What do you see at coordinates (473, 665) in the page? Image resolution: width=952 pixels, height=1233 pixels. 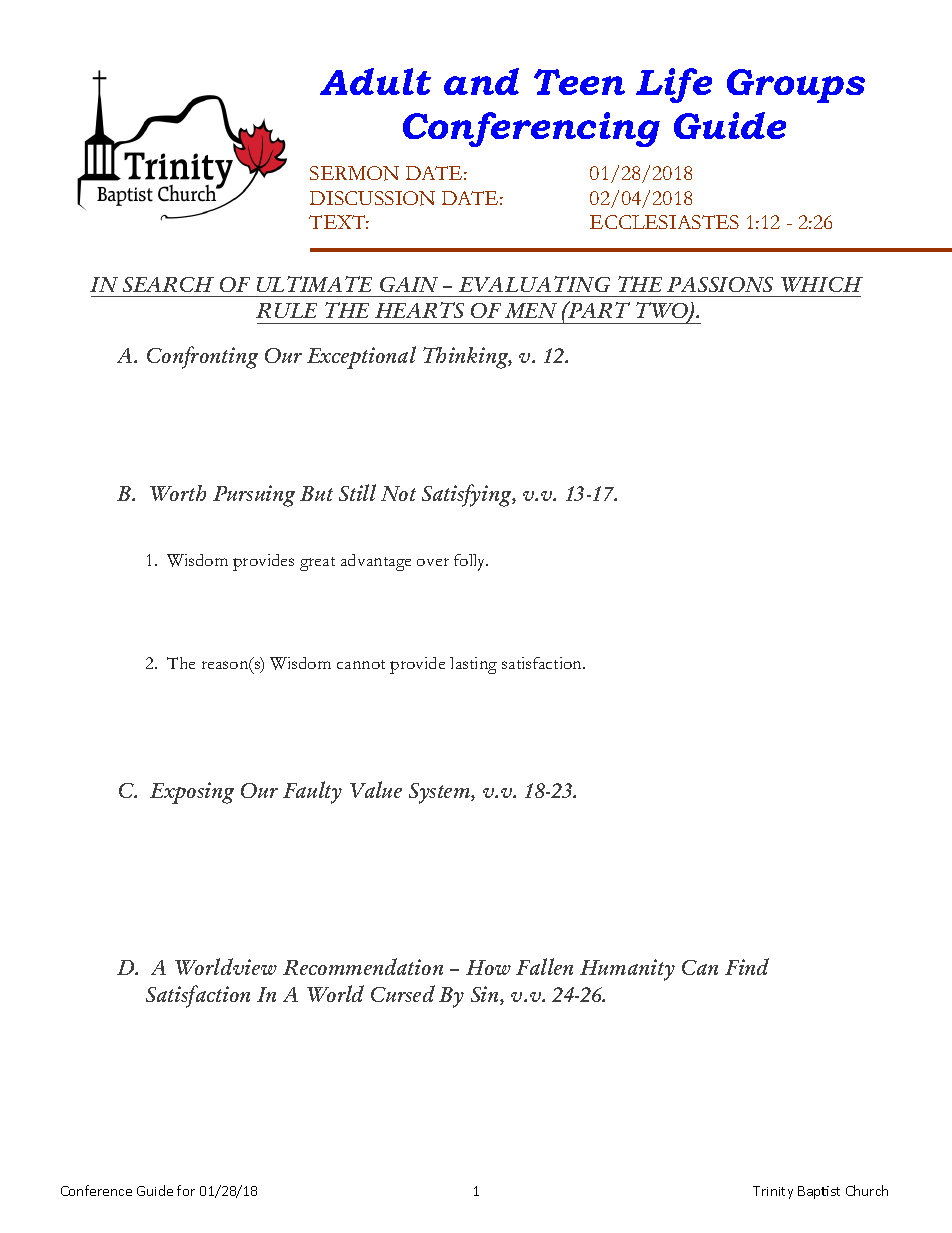 I see `lasting` at bounding box center [473, 665].
